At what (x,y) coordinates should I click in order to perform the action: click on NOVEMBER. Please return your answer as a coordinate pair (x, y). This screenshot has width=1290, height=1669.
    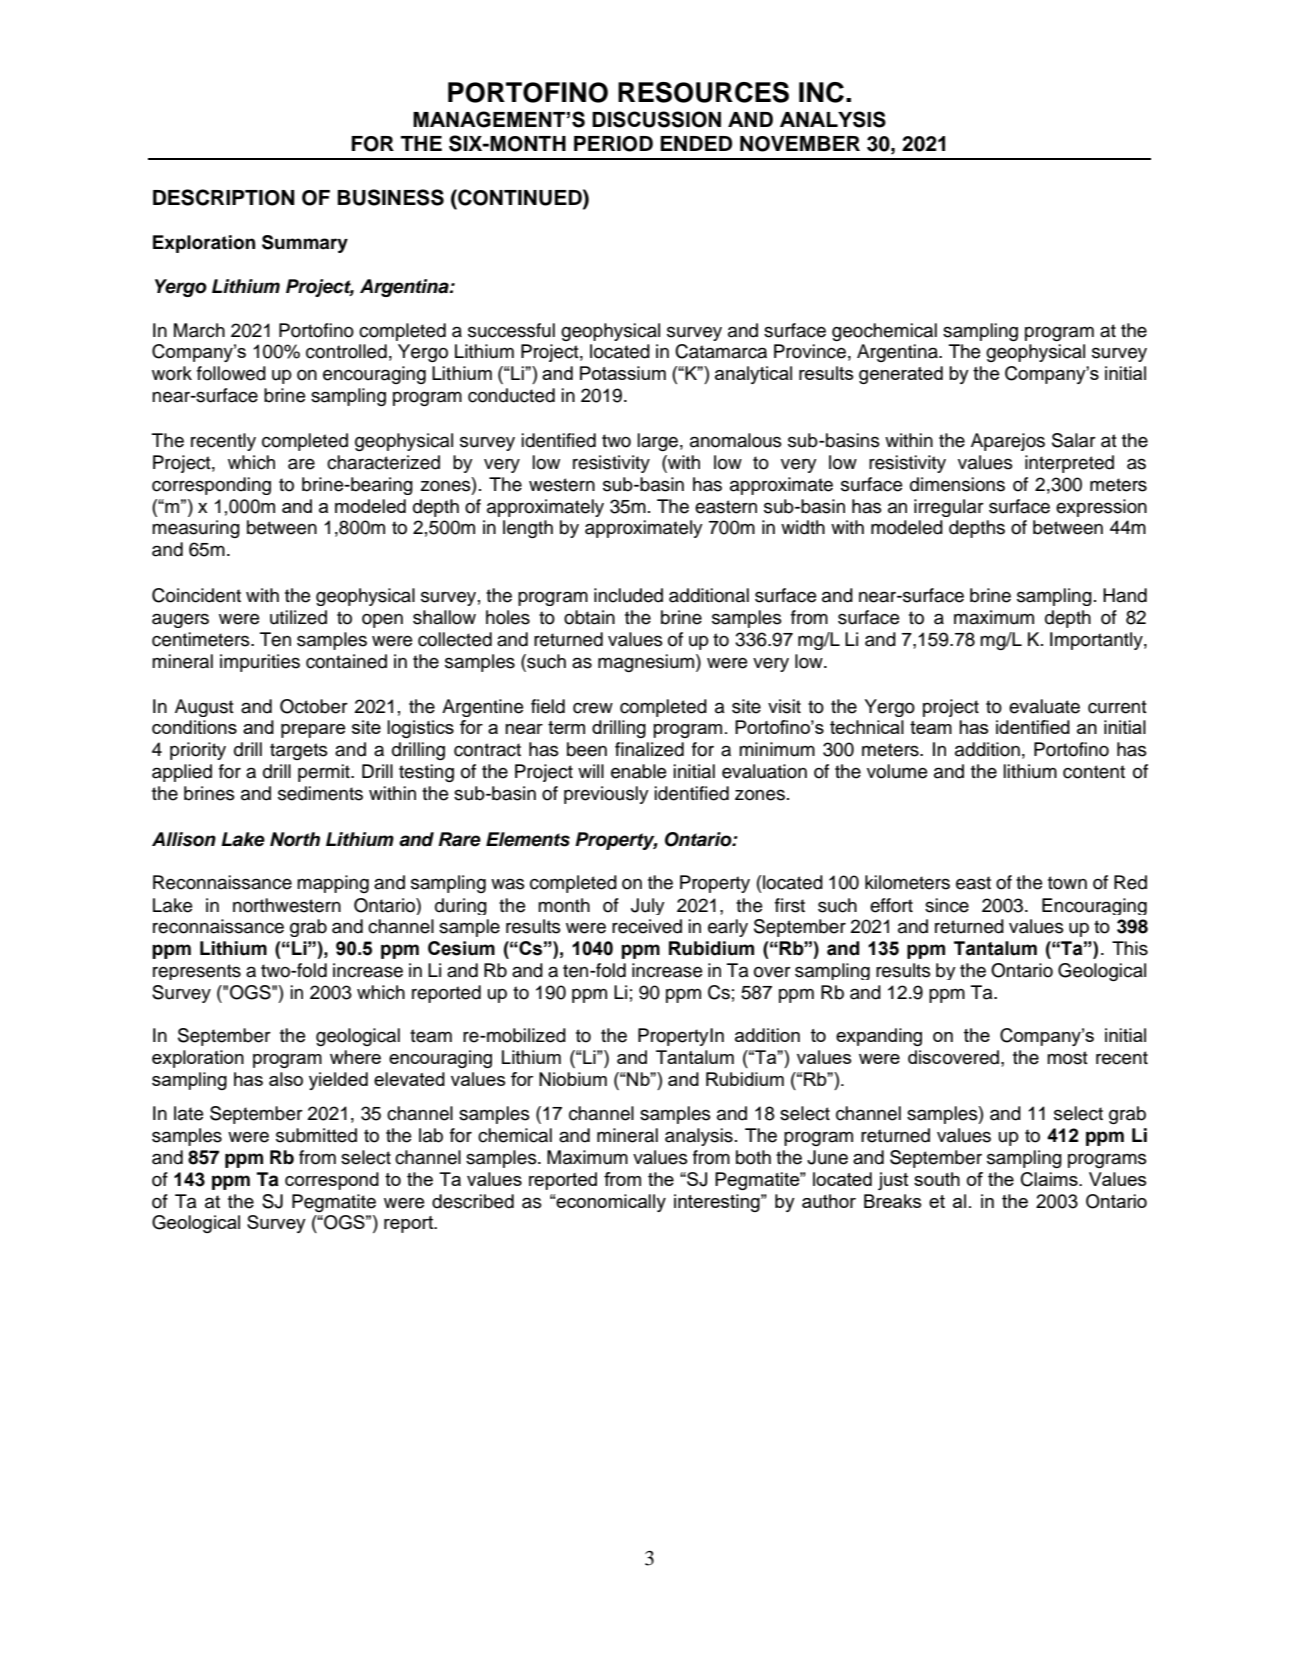
    Looking at the image, I should click on (800, 144).
